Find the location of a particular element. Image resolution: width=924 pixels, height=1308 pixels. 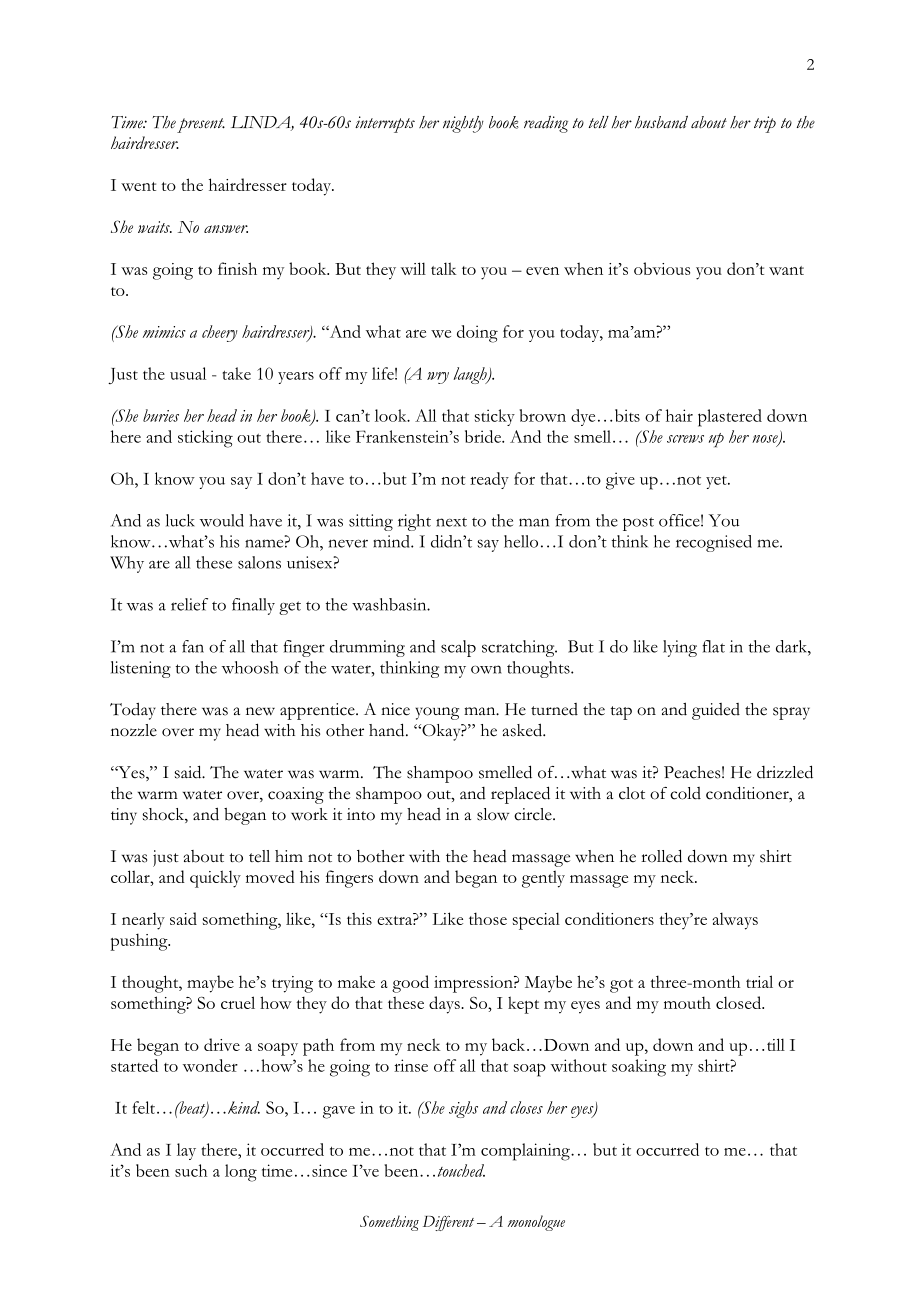

yet is located at coordinates (717, 482).
